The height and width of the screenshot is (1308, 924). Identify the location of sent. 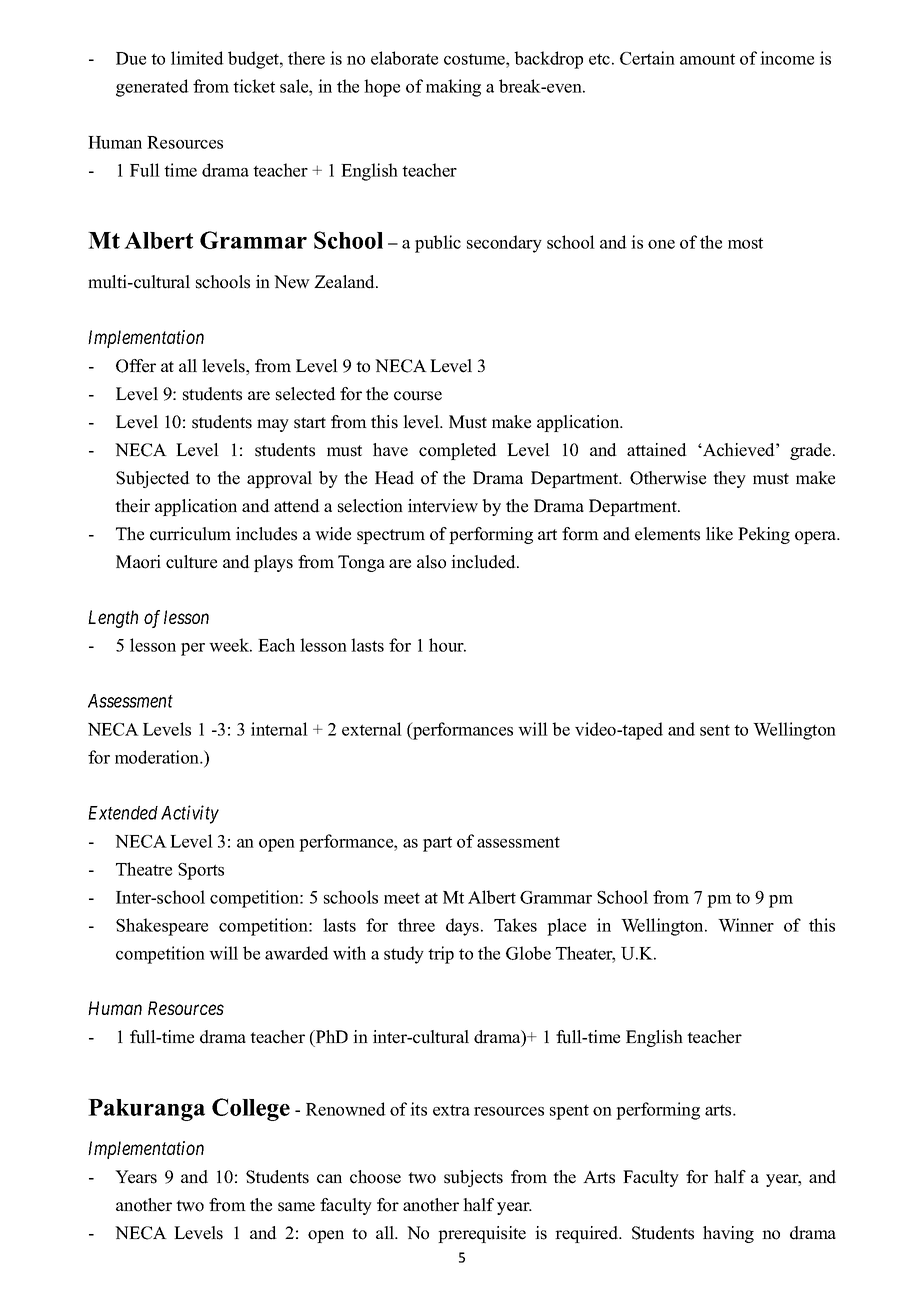
(715, 730).
